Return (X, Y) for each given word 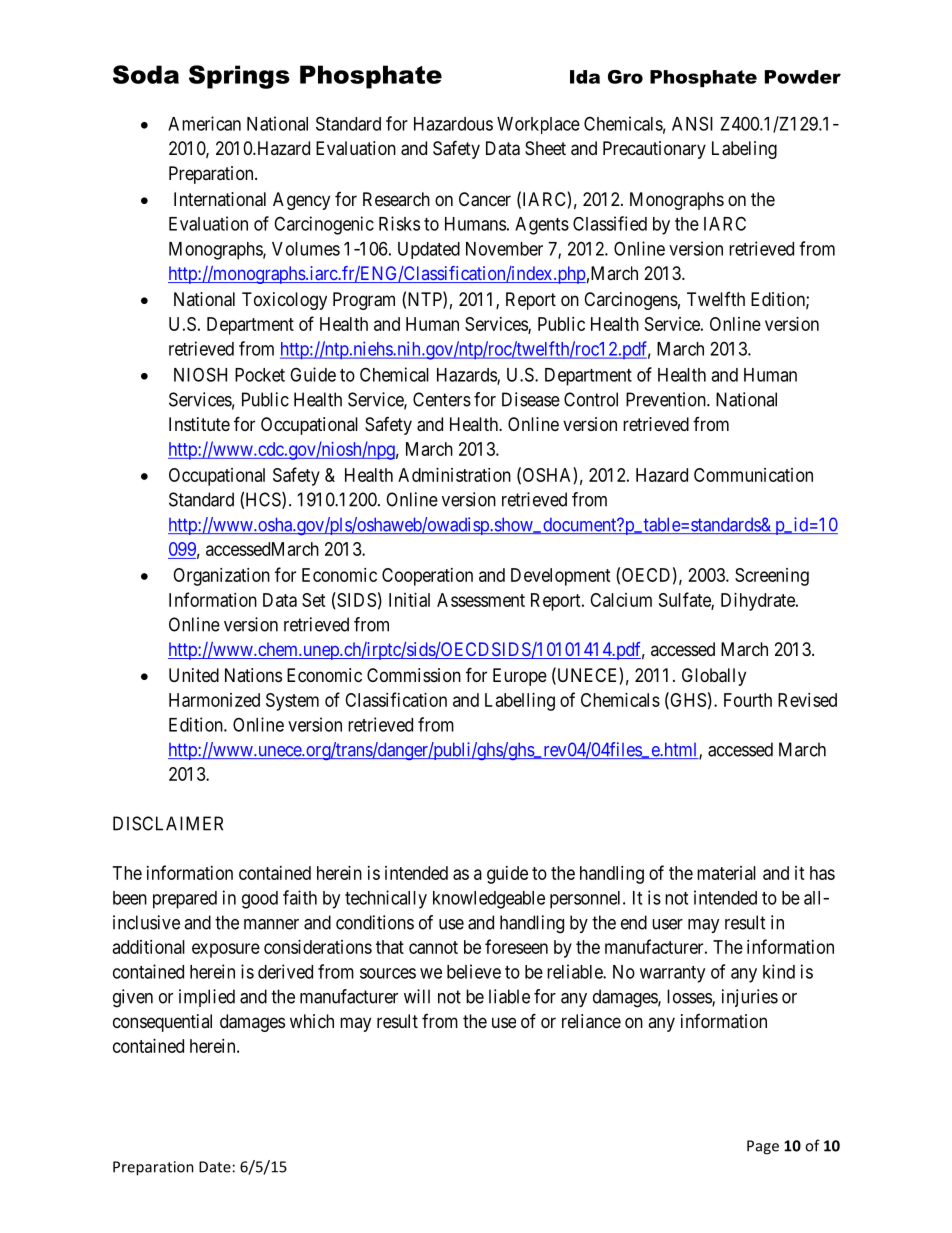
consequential (162, 1023)
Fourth (748, 700)
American (204, 123)
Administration (454, 475)
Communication (753, 475)
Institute (199, 424)
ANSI (692, 123)
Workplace (538, 125)
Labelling (520, 702)
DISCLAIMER (168, 823)
